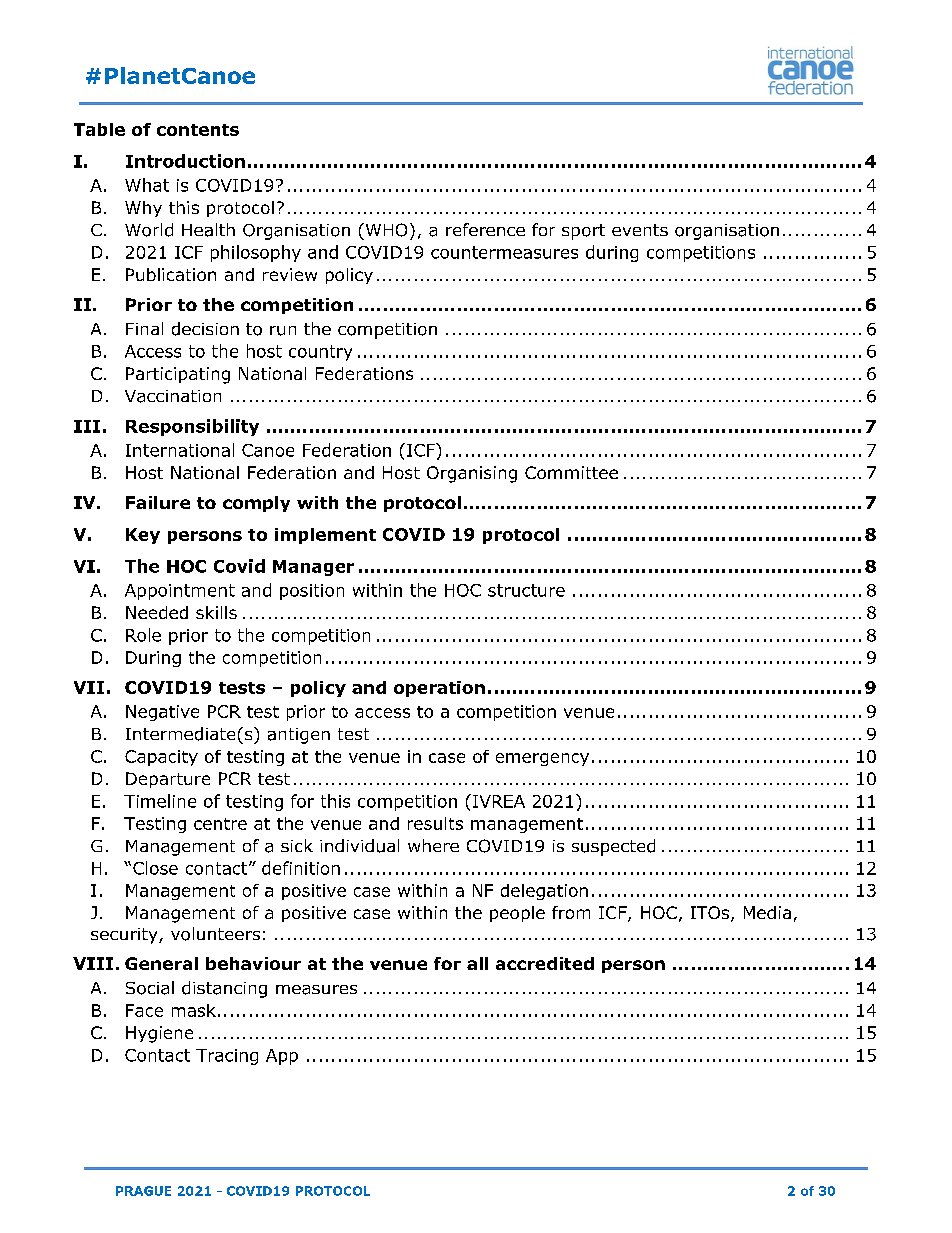 The width and height of the screenshot is (952, 1233). Describe the element at coordinates (359, 846) in the screenshot. I see `individual` at that location.
